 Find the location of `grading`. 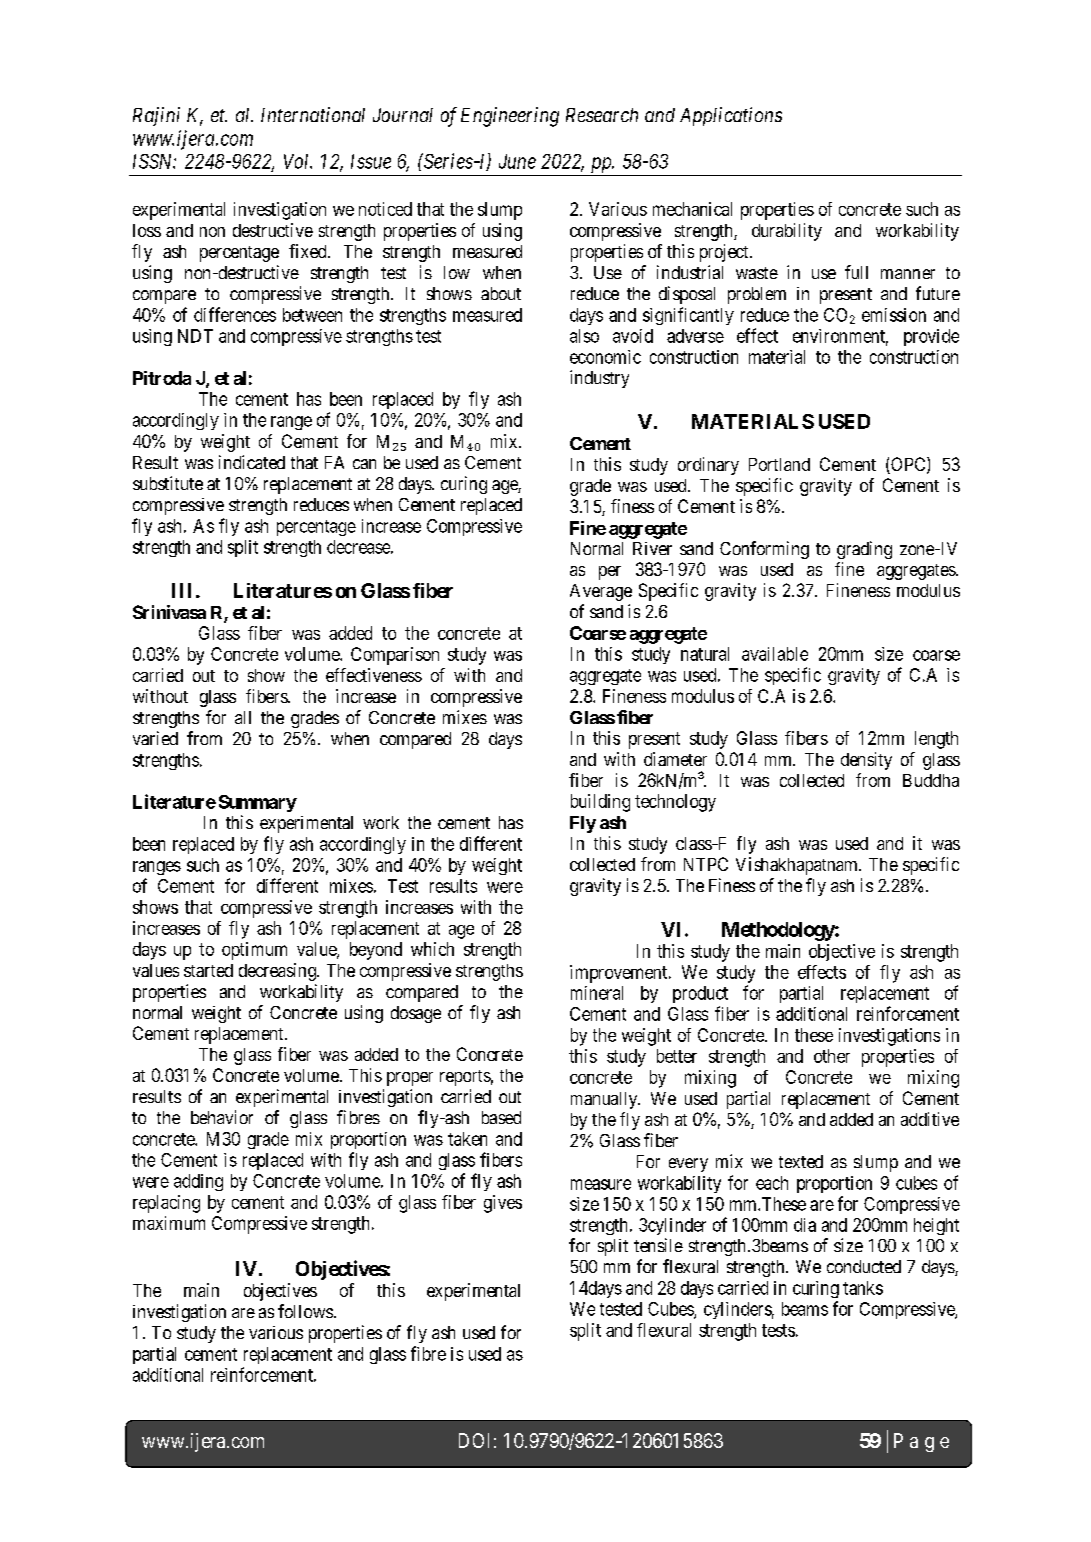

grading is located at coordinates (864, 550).
